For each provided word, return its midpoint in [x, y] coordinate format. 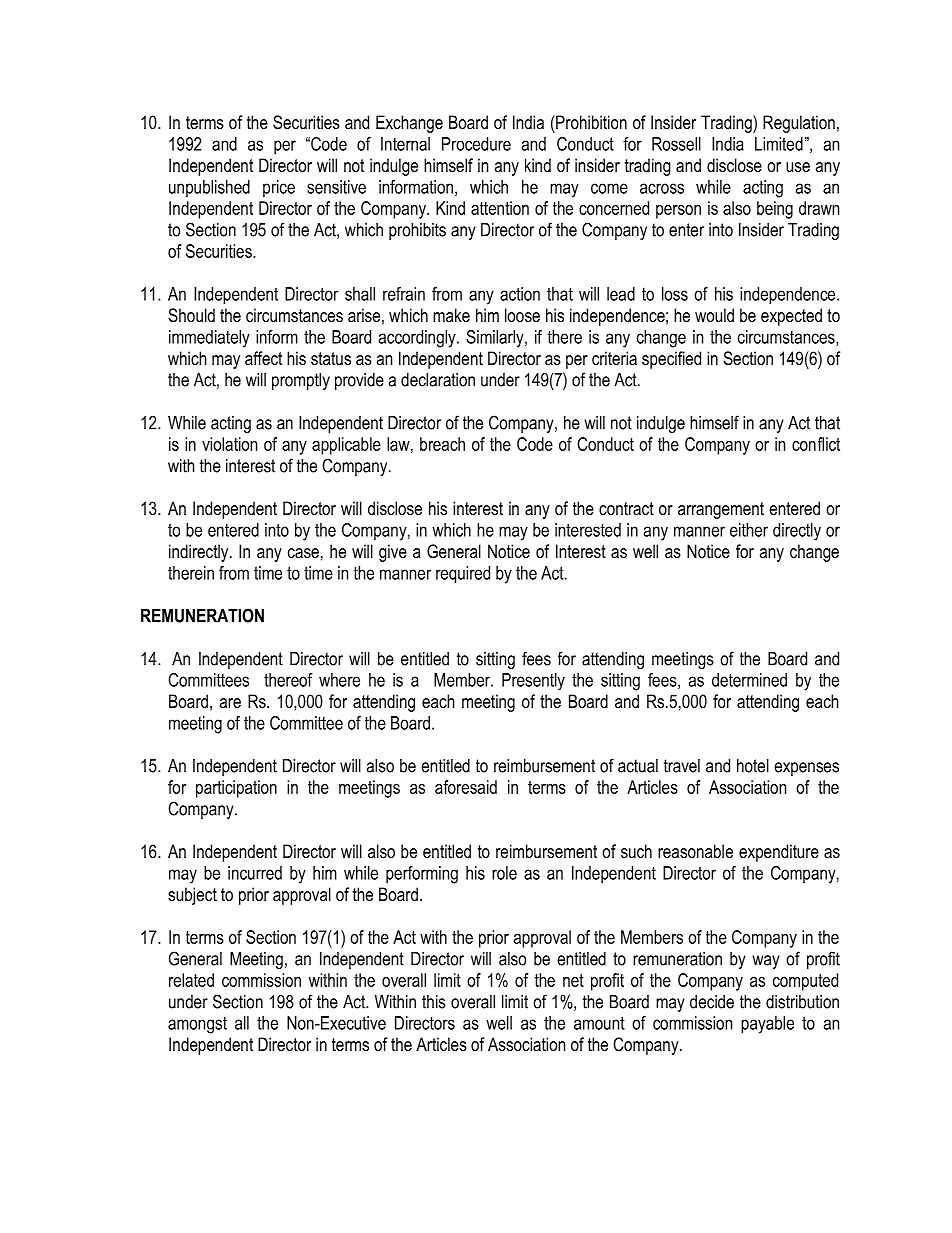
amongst [197, 1025]
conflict [816, 444]
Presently [533, 681]
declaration [438, 380]
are [230, 703]
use [798, 167]
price [279, 188]
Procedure [476, 144]
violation [229, 444]
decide [712, 1002]
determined [749, 680]
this [434, 1002]
